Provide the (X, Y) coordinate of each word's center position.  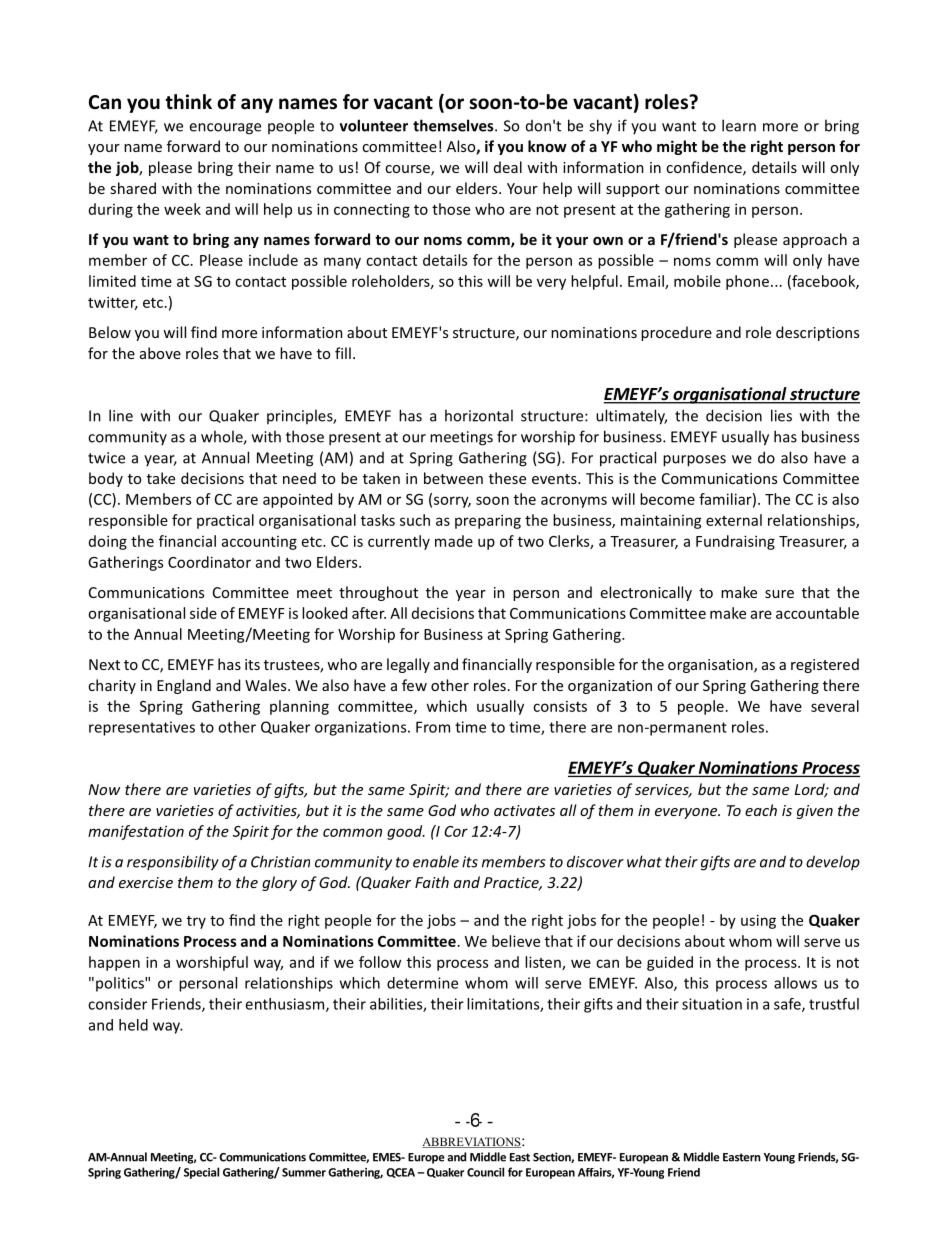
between (453, 478)
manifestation (136, 832)
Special (201, 1173)
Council (485, 1172)
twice (106, 458)
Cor (456, 831)
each (761, 810)
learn (739, 125)
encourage (225, 129)
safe (788, 1005)
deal (508, 167)
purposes (694, 461)
